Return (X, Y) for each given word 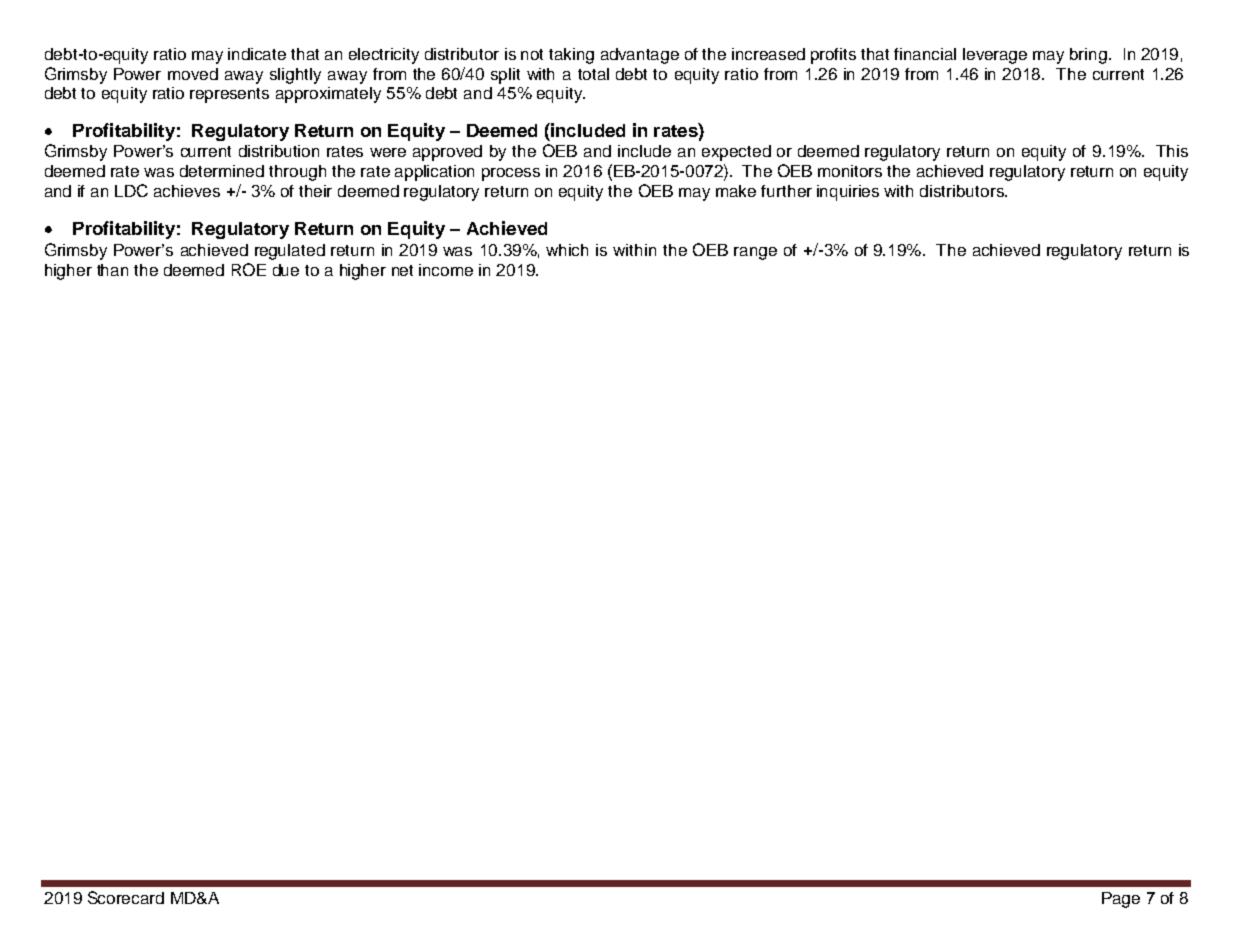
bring (1088, 56)
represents (229, 95)
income (446, 270)
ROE (249, 269)
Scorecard (126, 897)
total (593, 74)
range (755, 253)
